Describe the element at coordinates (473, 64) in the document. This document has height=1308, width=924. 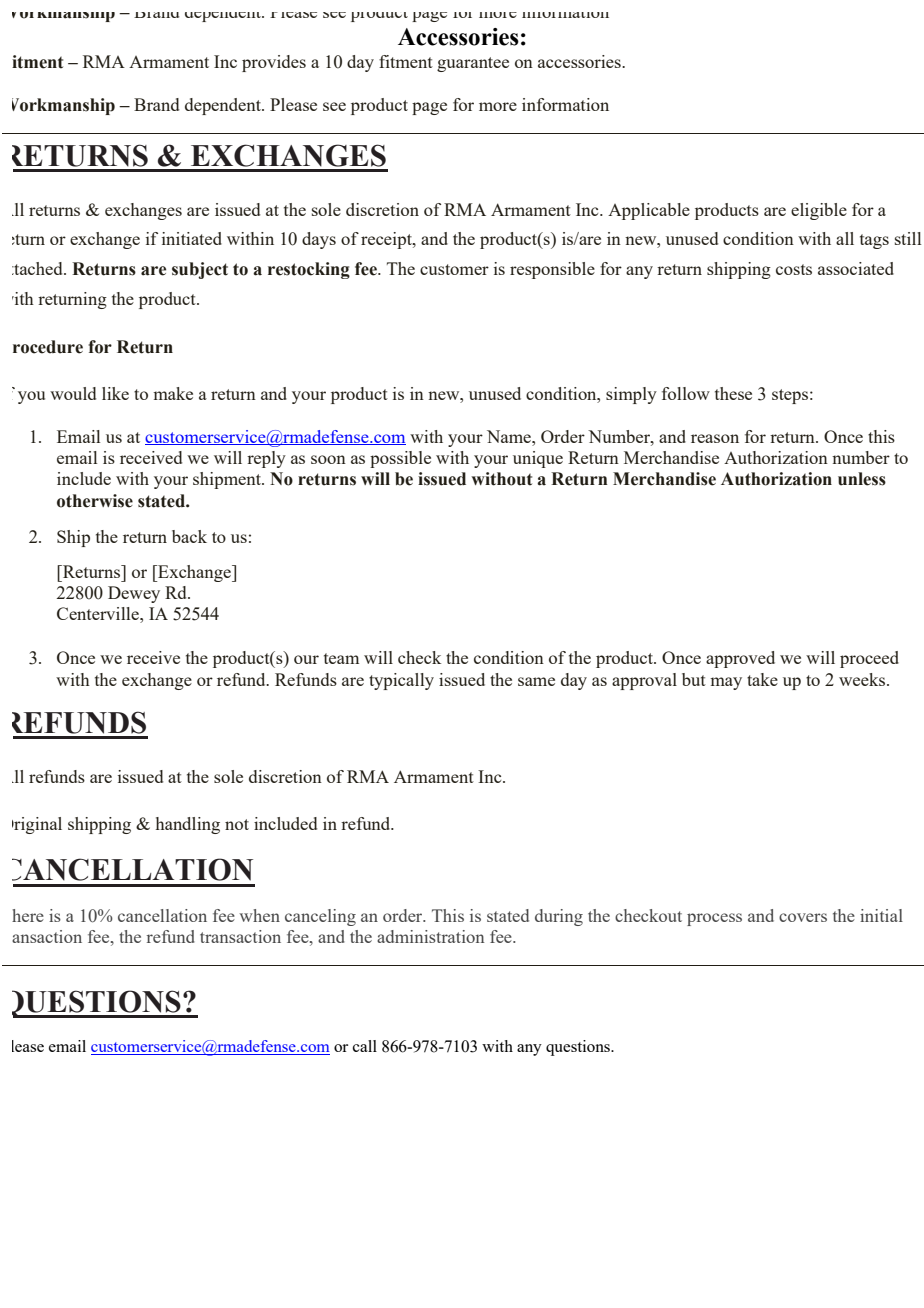
I see `guarantee` at that location.
